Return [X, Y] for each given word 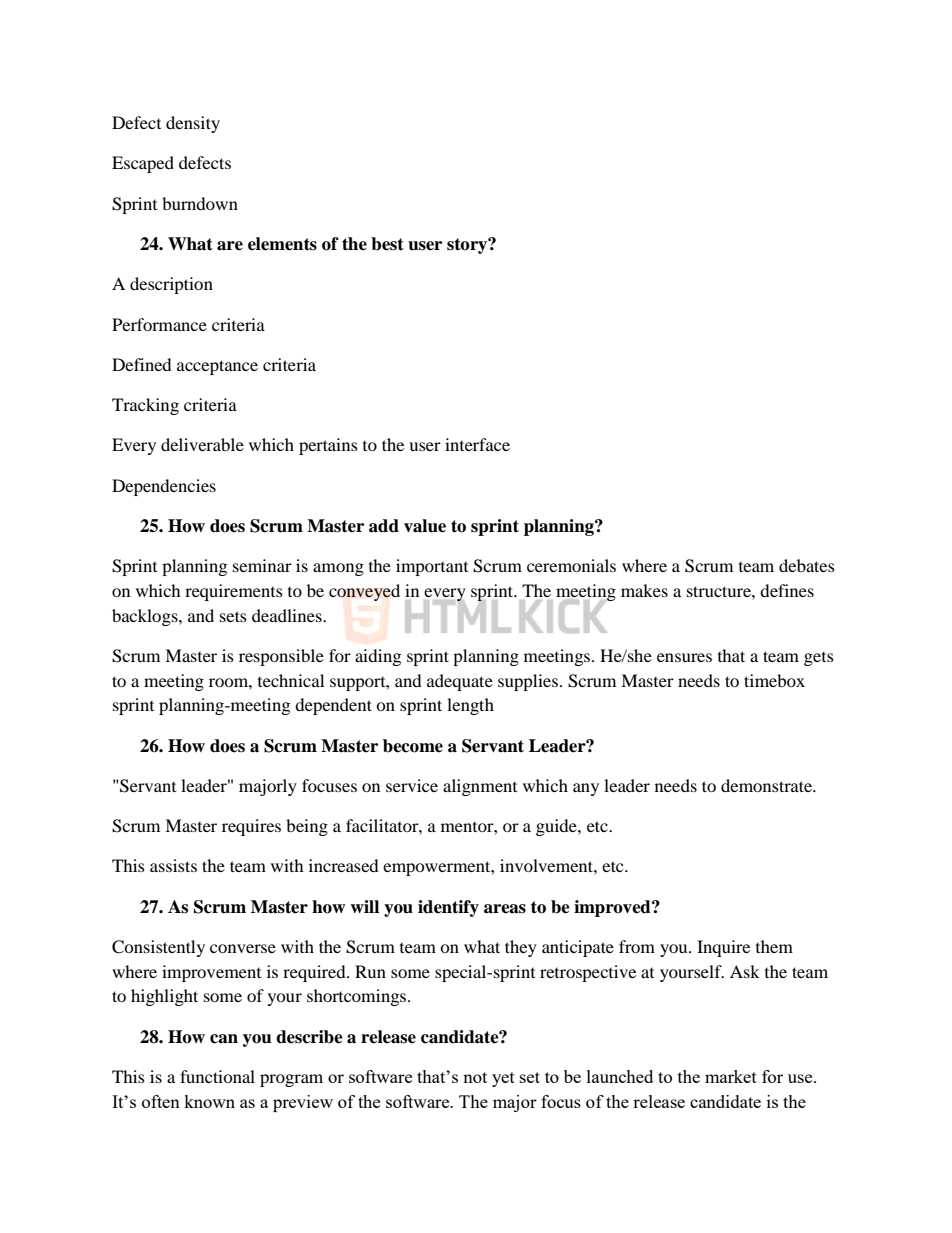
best [387, 244]
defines [787, 590]
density [193, 124]
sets [233, 616]
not [475, 1077]
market [731, 1076]
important [432, 567]
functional [217, 1076]
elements [282, 244]
